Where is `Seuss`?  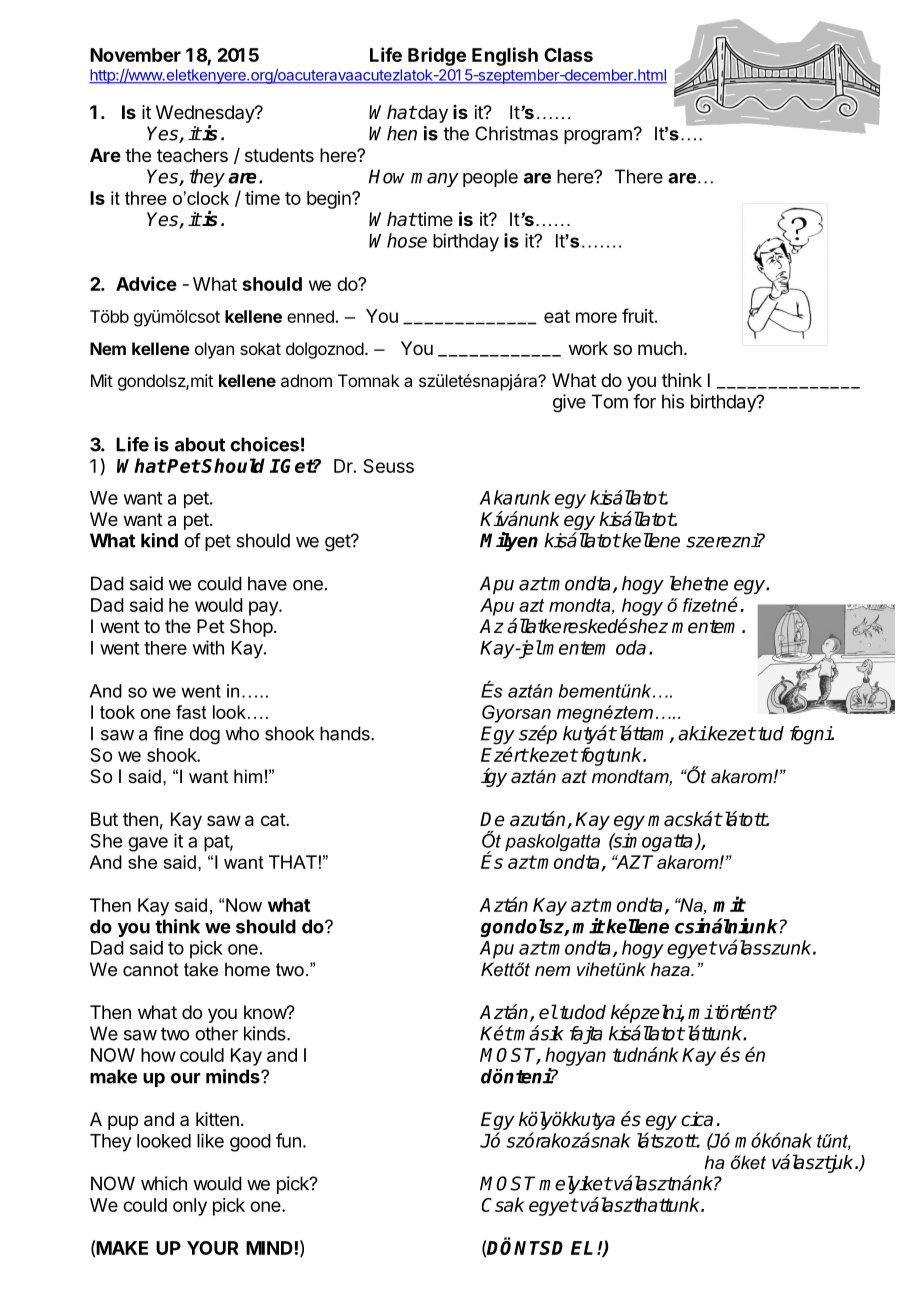 Seuss is located at coordinates (388, 466).
